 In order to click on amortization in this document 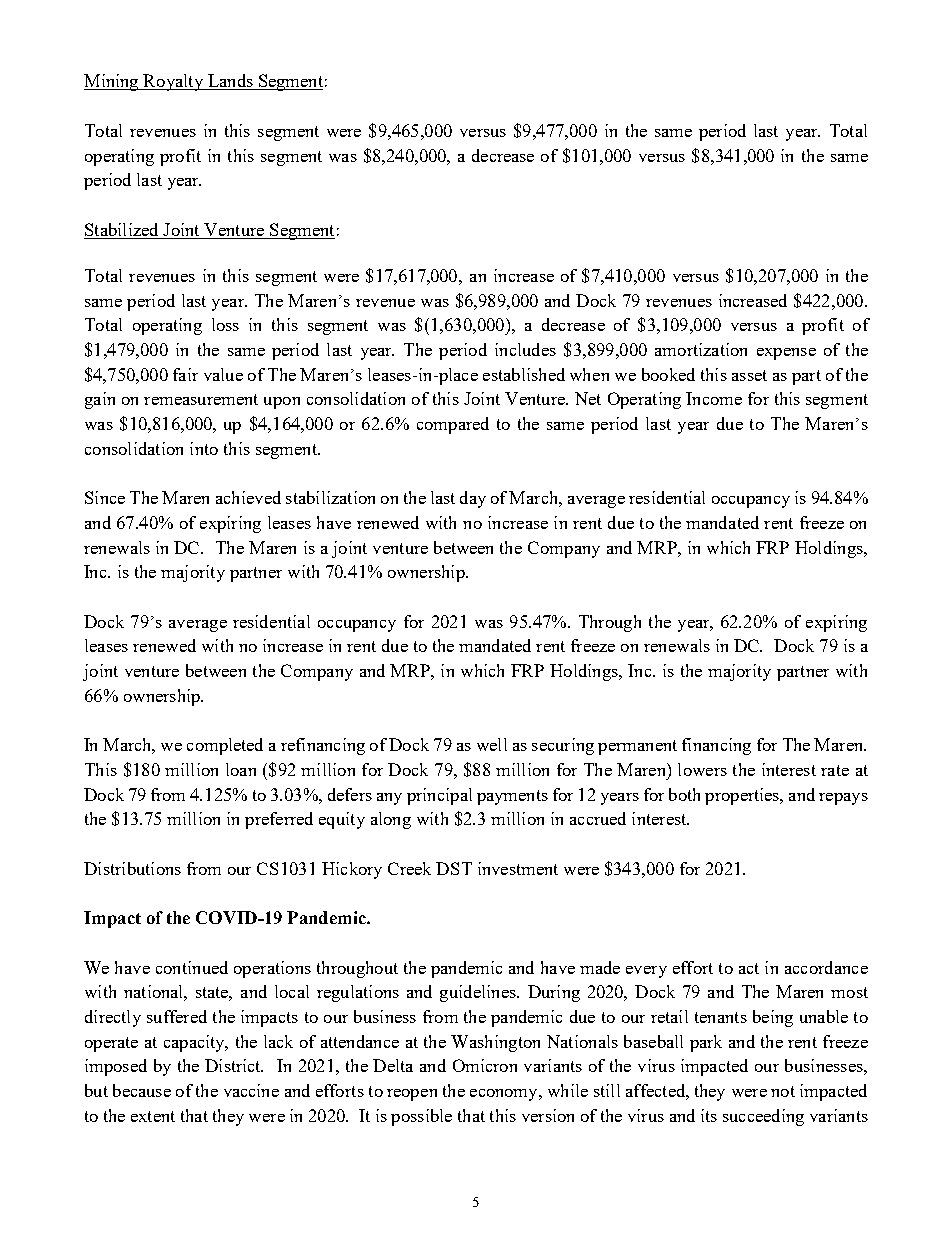, I will do `click(701, 349)`.
